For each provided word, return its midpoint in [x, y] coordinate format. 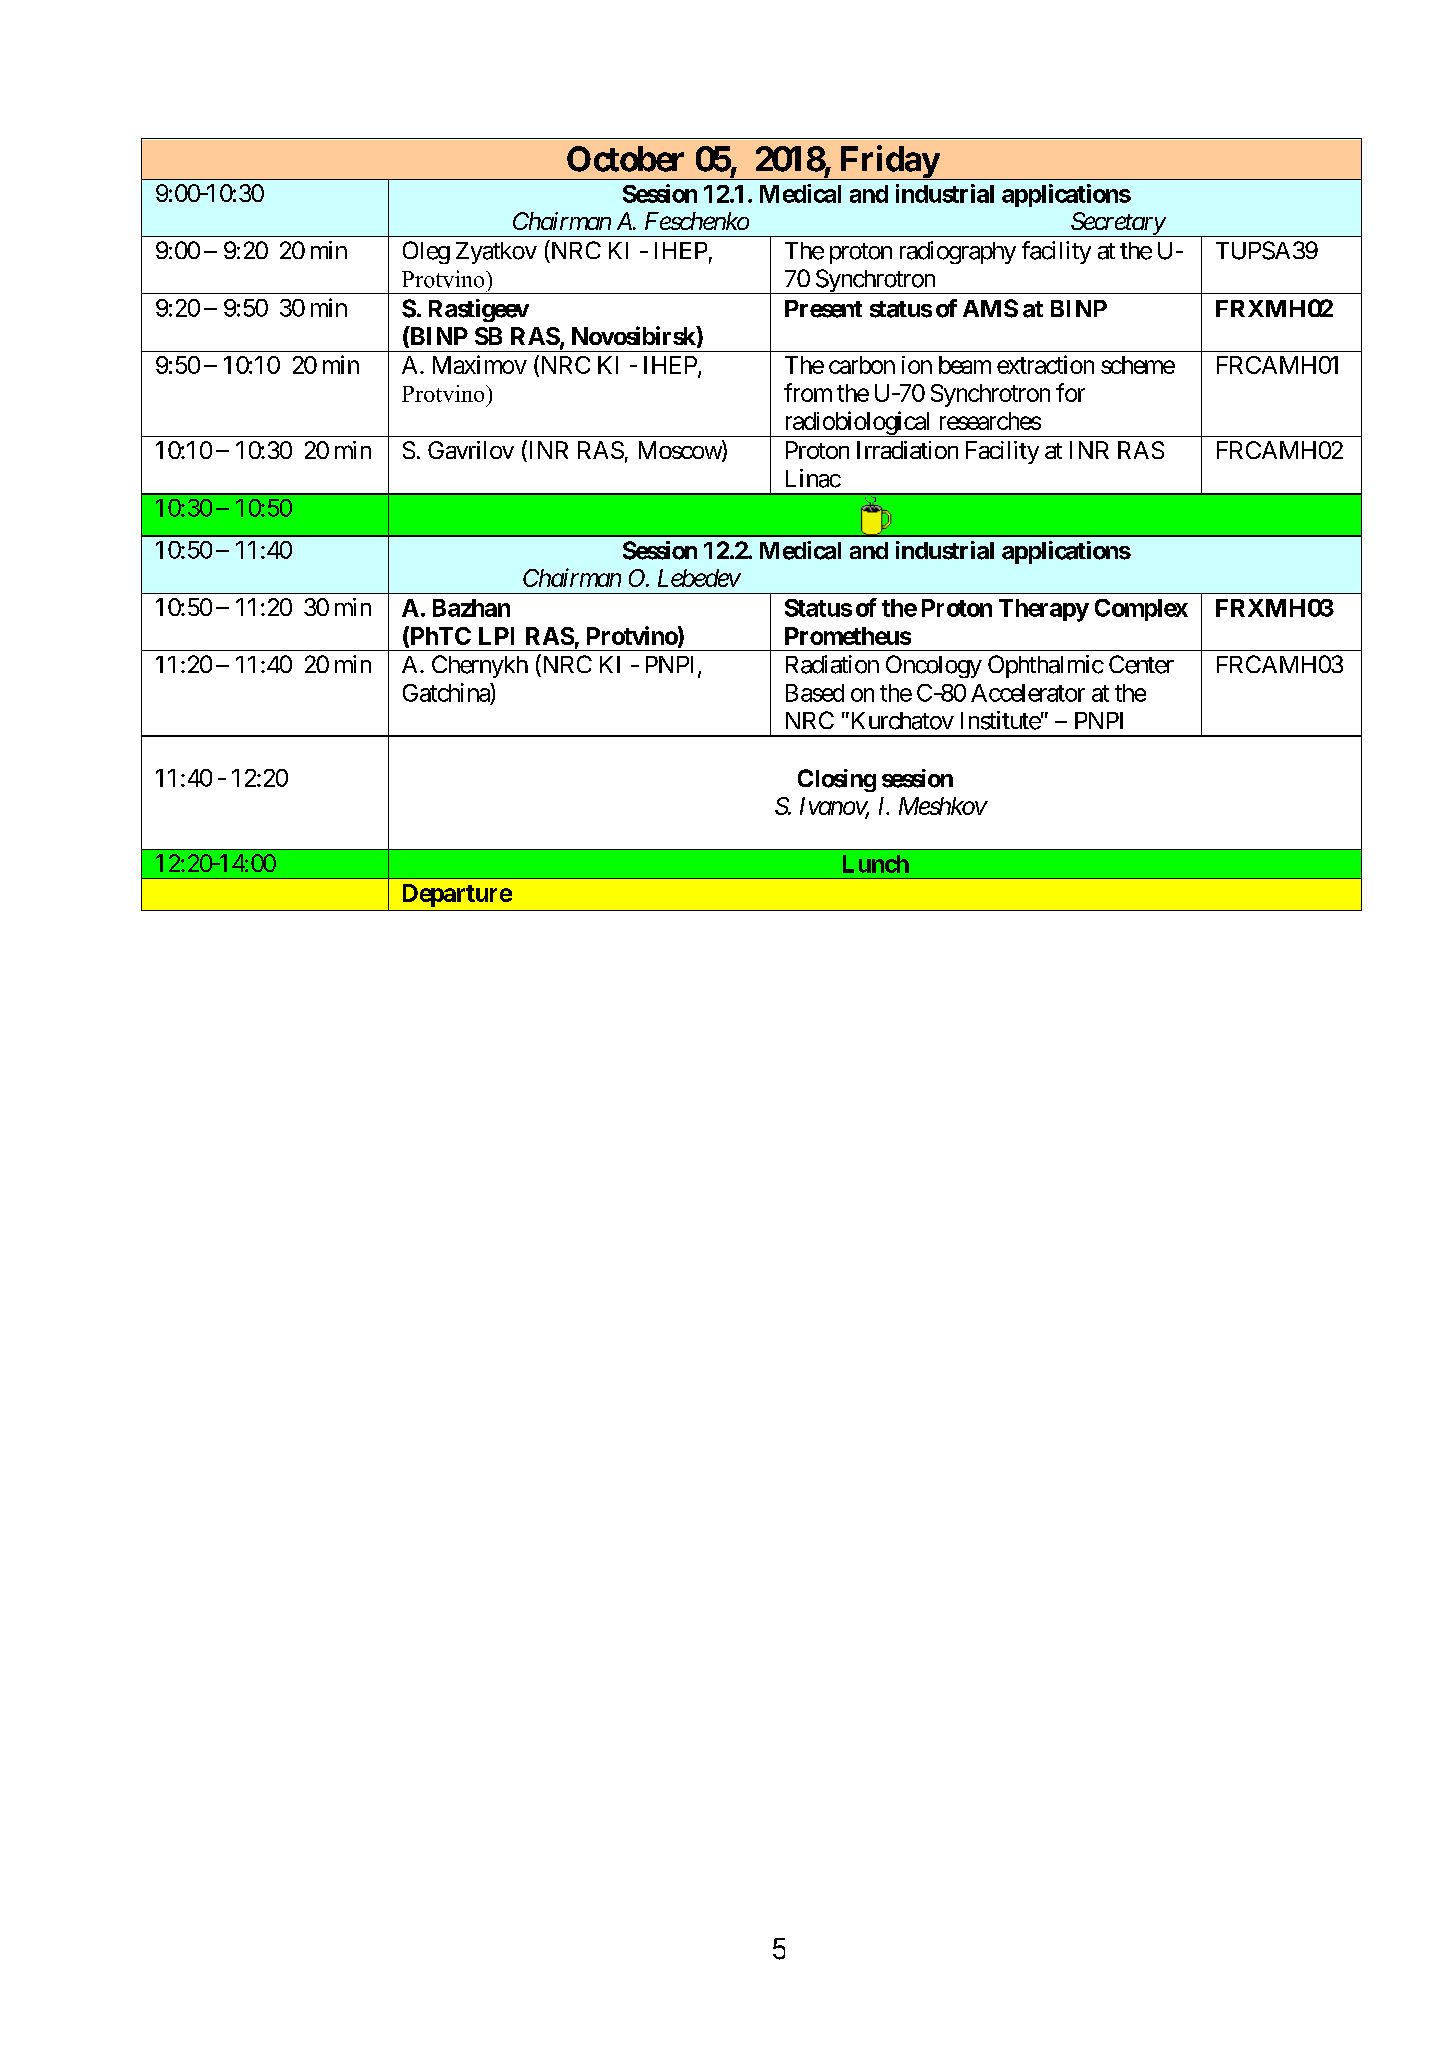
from [808, 392]
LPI [496, 636]
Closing [837, 780]
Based [815, 693]
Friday [888, 162]
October [625, 159]
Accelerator [1028, 693]
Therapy [1044, 610]
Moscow [681, 451]
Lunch [876, 864]
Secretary [1117, 224]
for [1070, 392]
